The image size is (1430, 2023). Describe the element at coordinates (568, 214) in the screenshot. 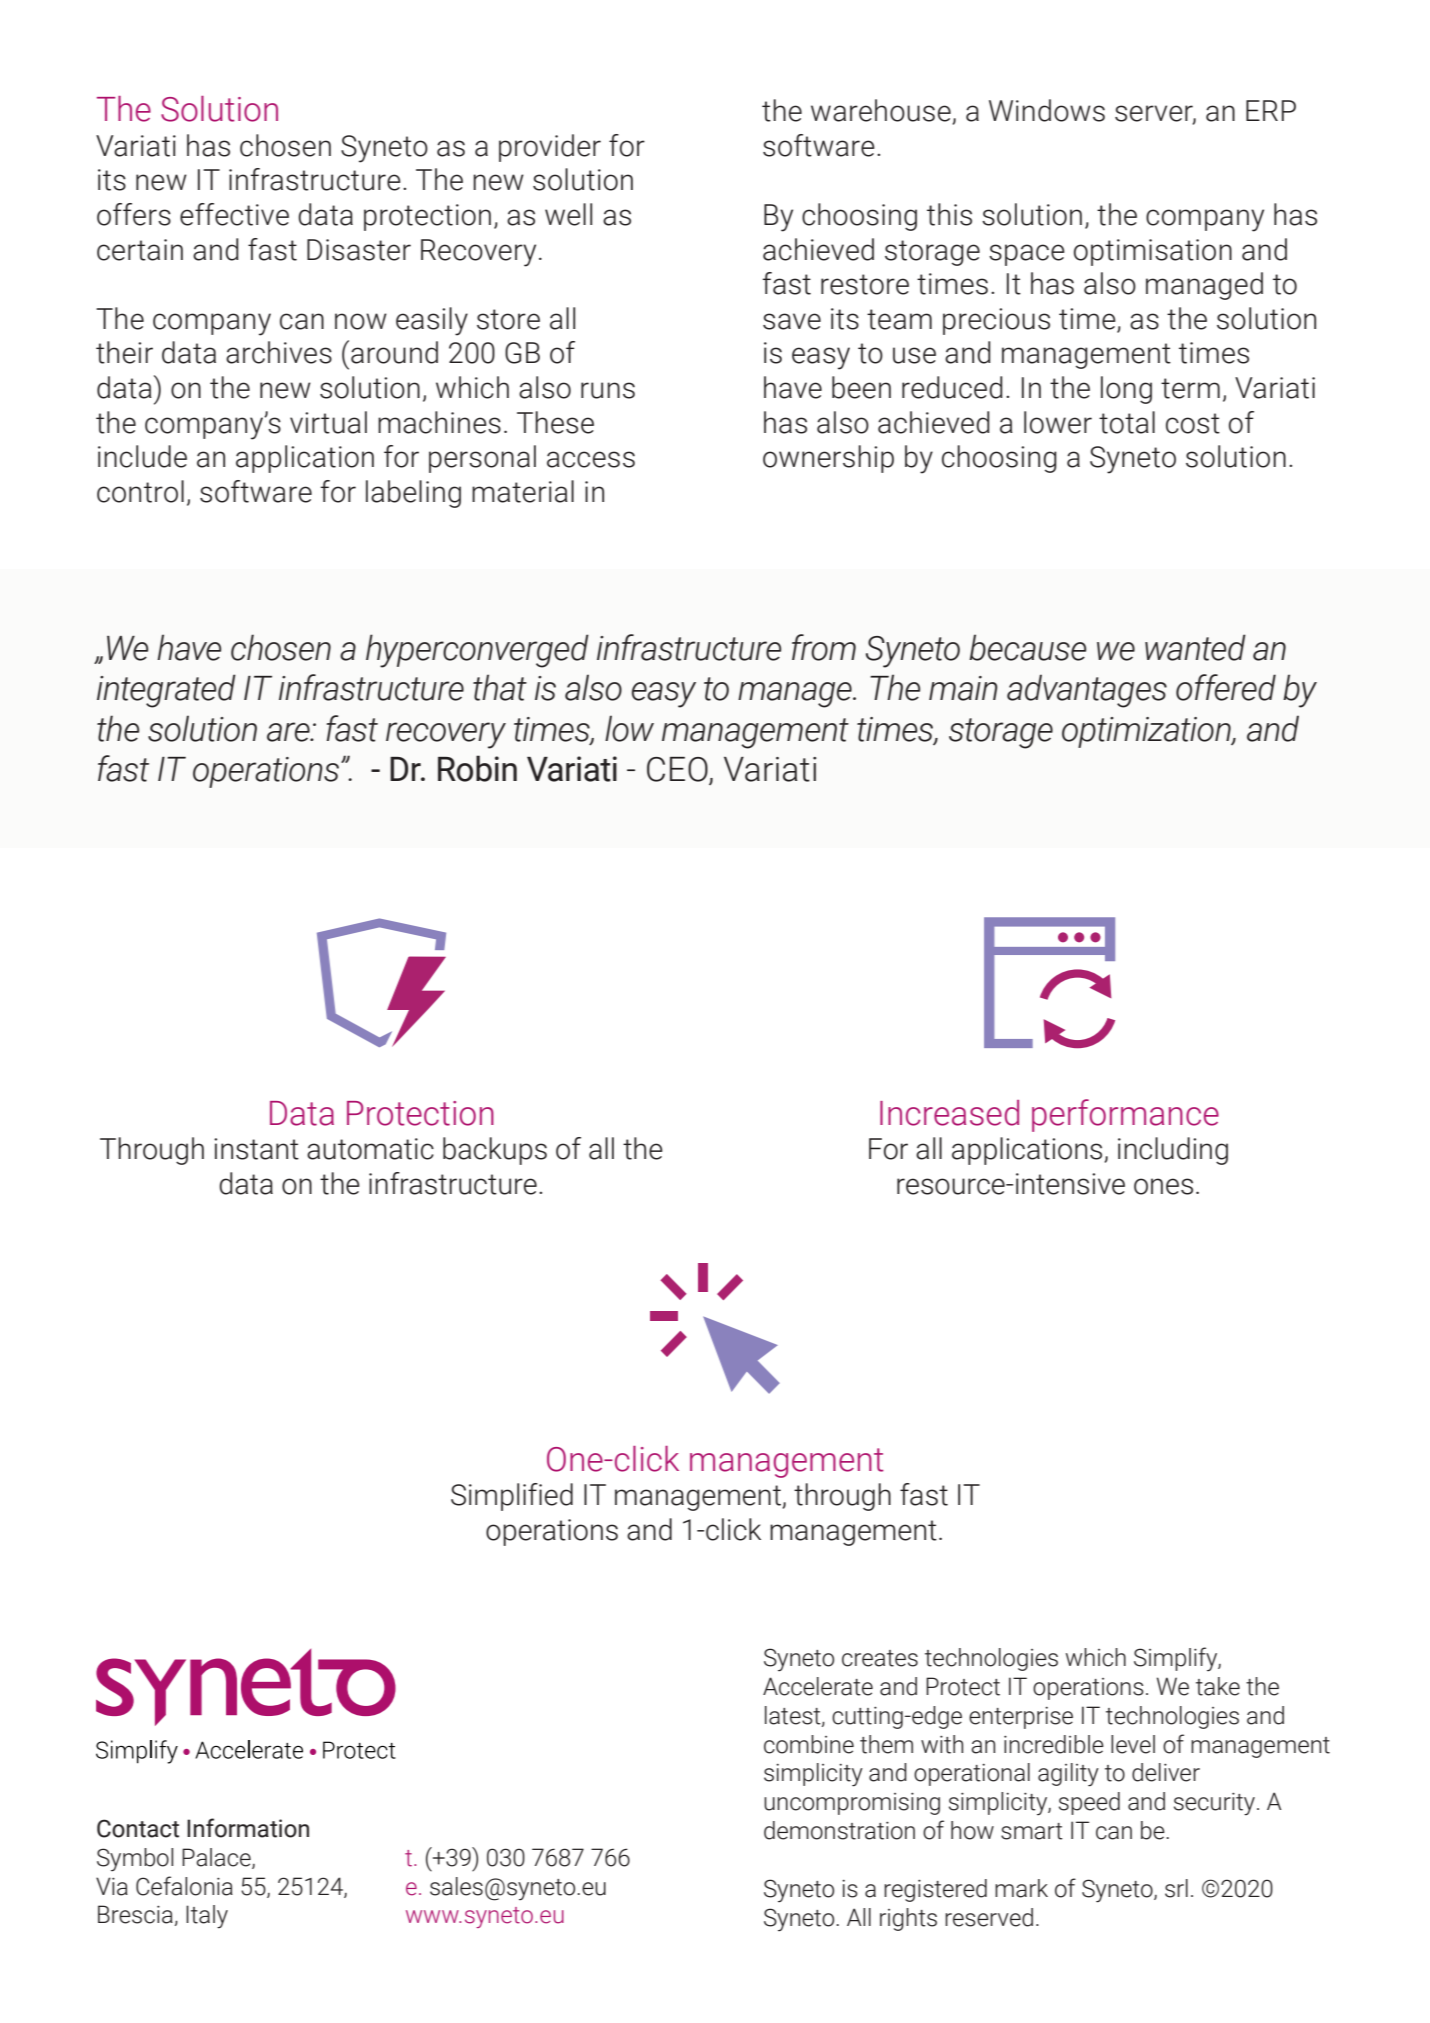

I see `well` at that location.
